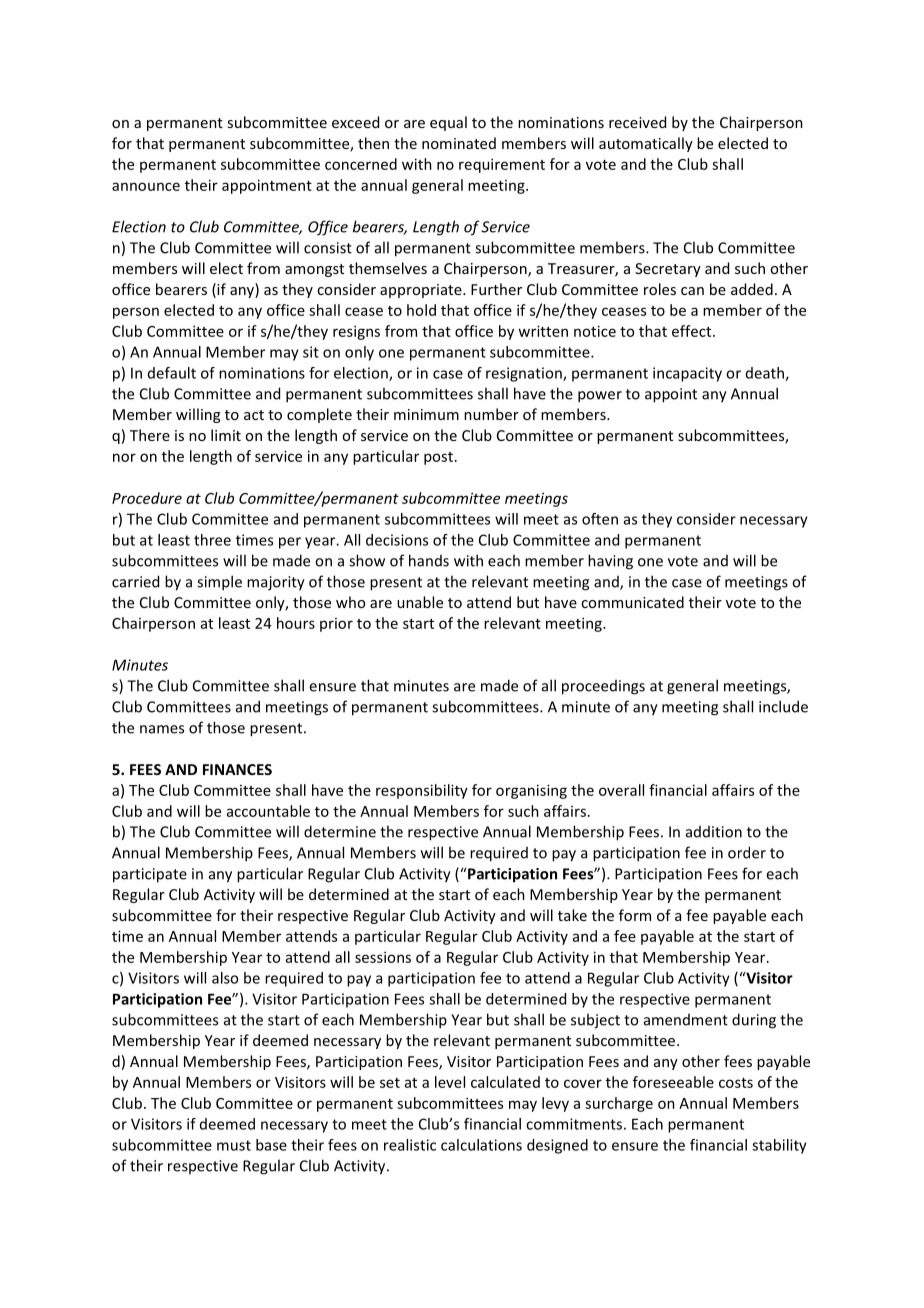  What do you see at coordinates (687, 374) in the image?
I see `incapacity` at bounding box center [687, 374].
